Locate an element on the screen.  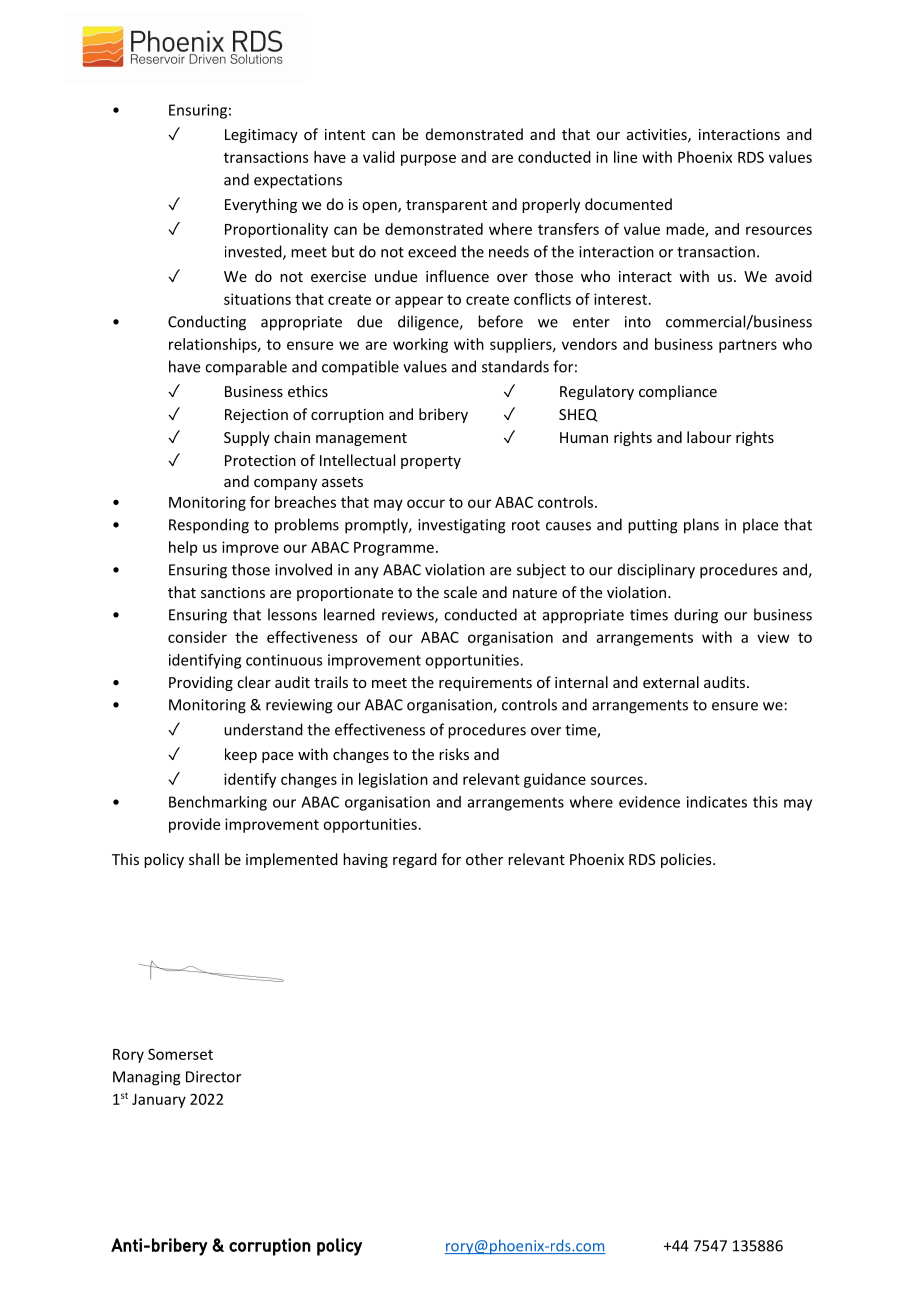
Director is located at coordinates (213, 1077).
